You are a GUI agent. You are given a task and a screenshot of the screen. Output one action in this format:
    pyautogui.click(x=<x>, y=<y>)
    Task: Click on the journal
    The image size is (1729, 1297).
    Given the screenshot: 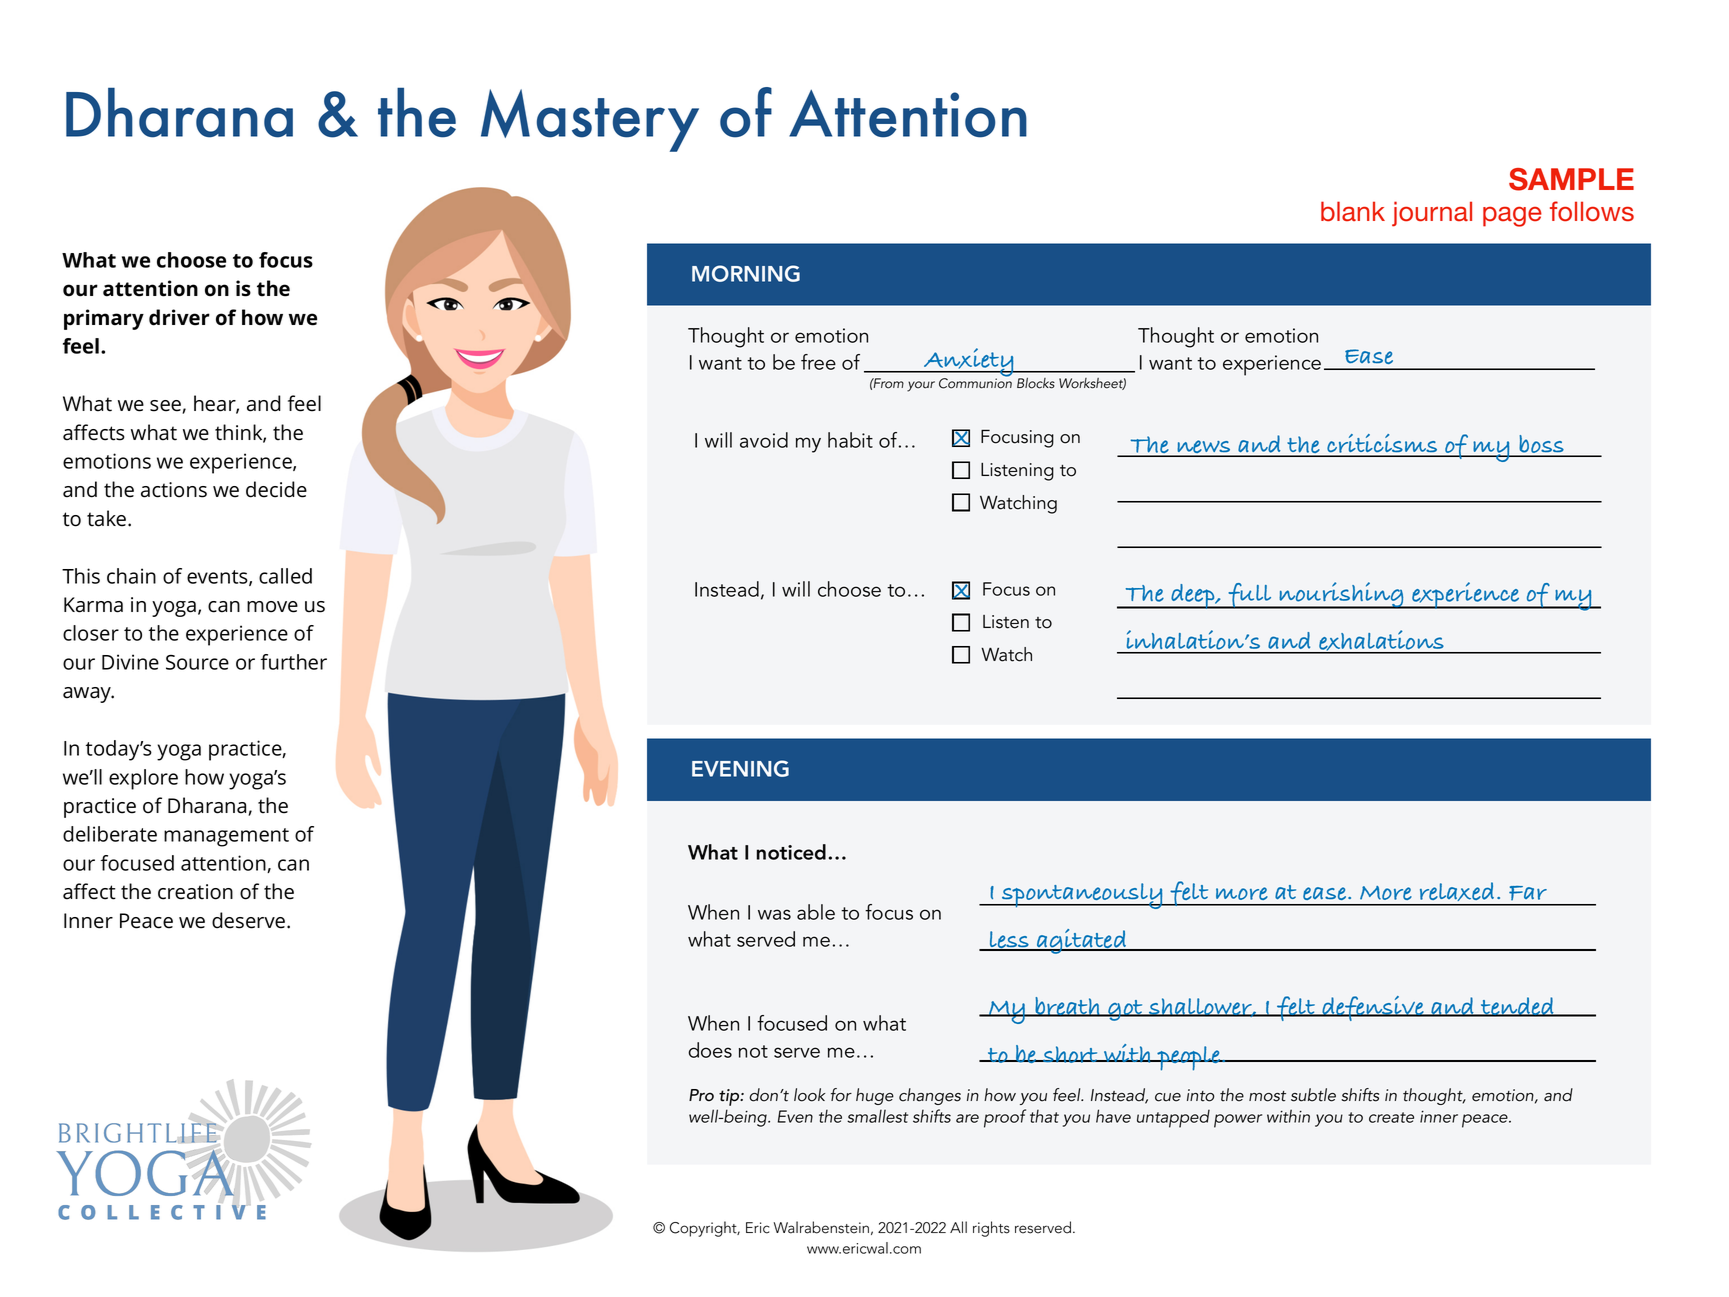 What is the action you would take?
    pyautogui.click(x=1432, y=214)
